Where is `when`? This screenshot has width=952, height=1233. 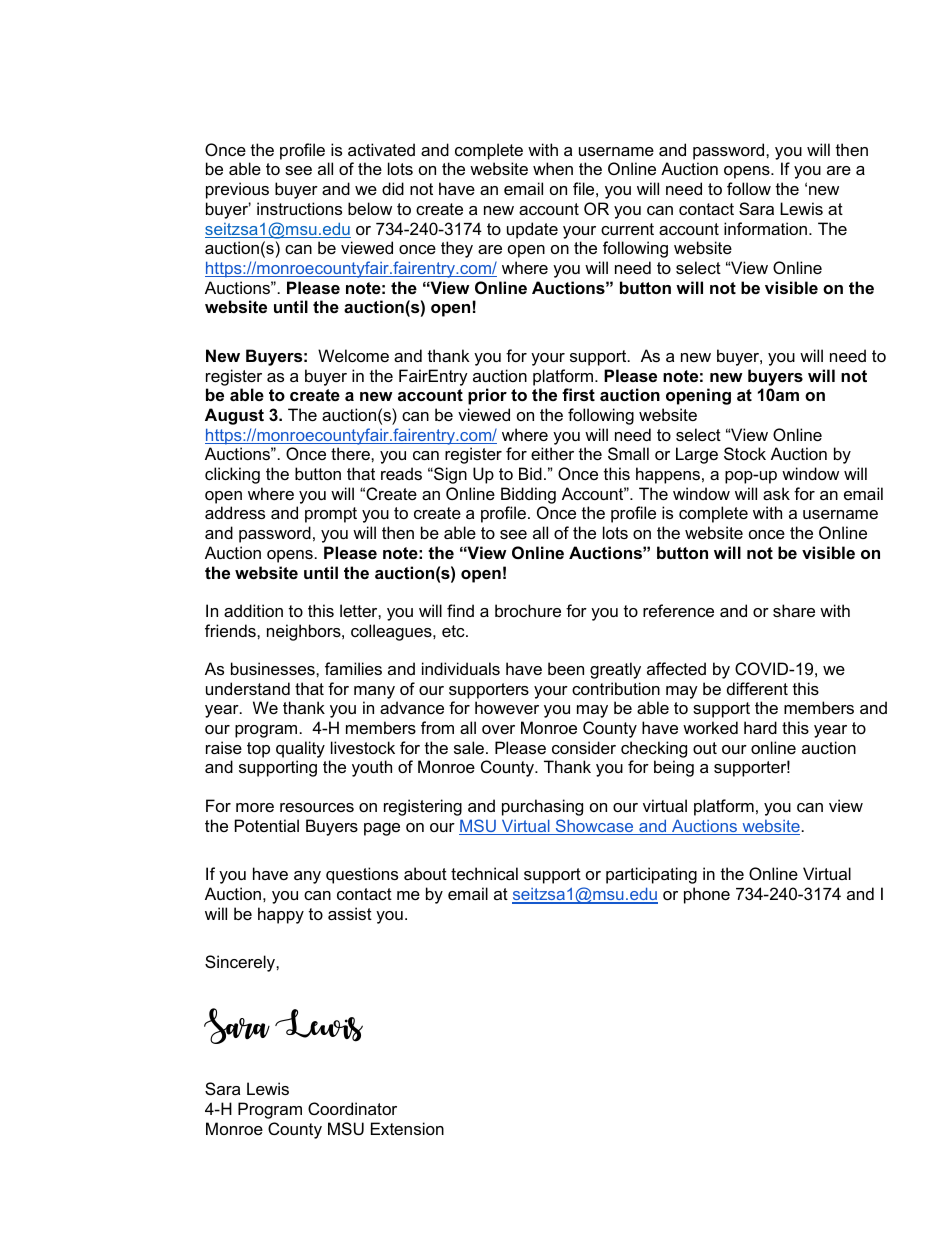
when is located at coordinates (553, 168).
